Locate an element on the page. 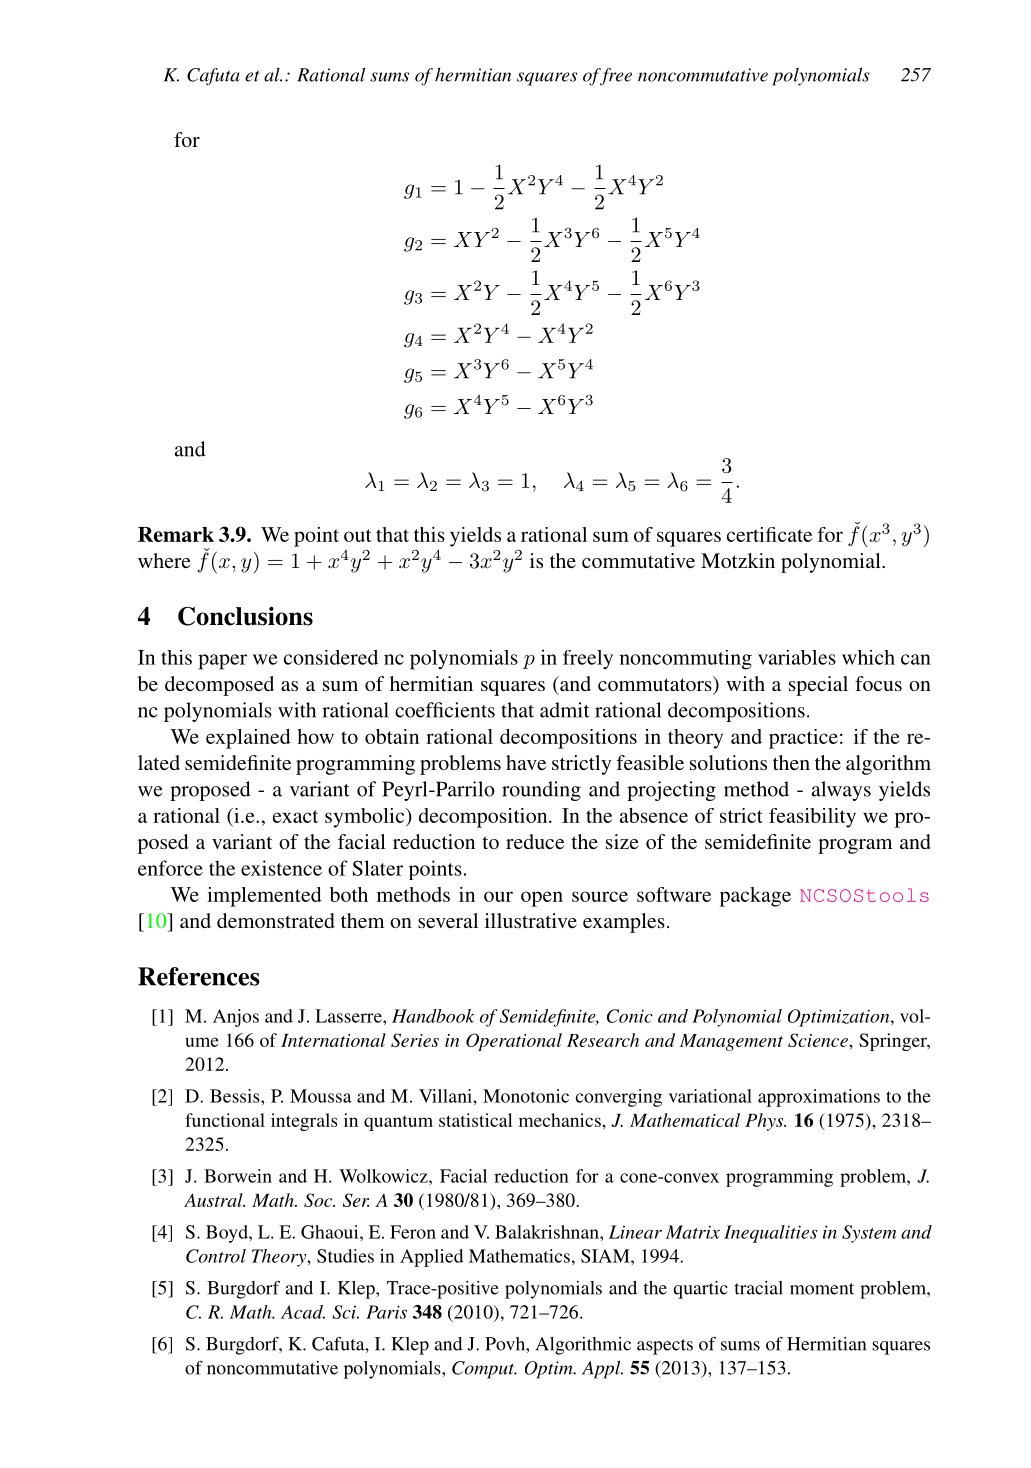  then is located at coordinates (791, 762).
